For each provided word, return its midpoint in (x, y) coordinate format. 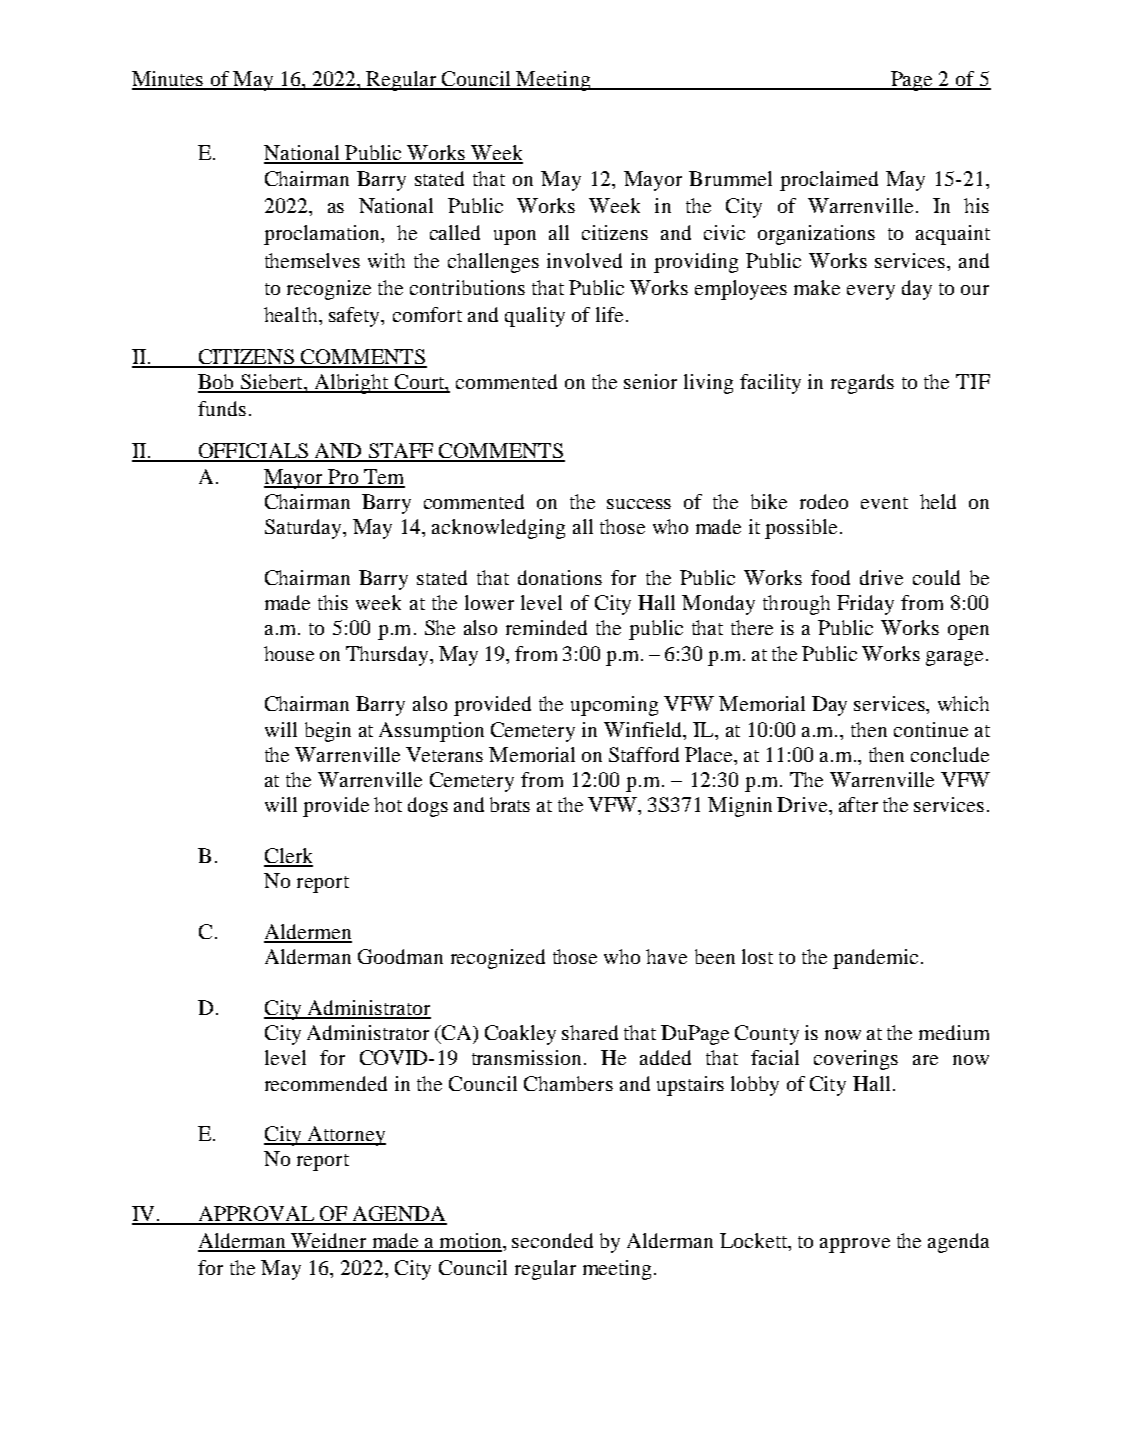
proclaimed (829, 181)
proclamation (323, 235)
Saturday (304, 529)
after (858, 804)
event (884, 503)
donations (560, 577)
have (666, 956)
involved (584, 260)
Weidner (329, 1242)
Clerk (288, 857)
